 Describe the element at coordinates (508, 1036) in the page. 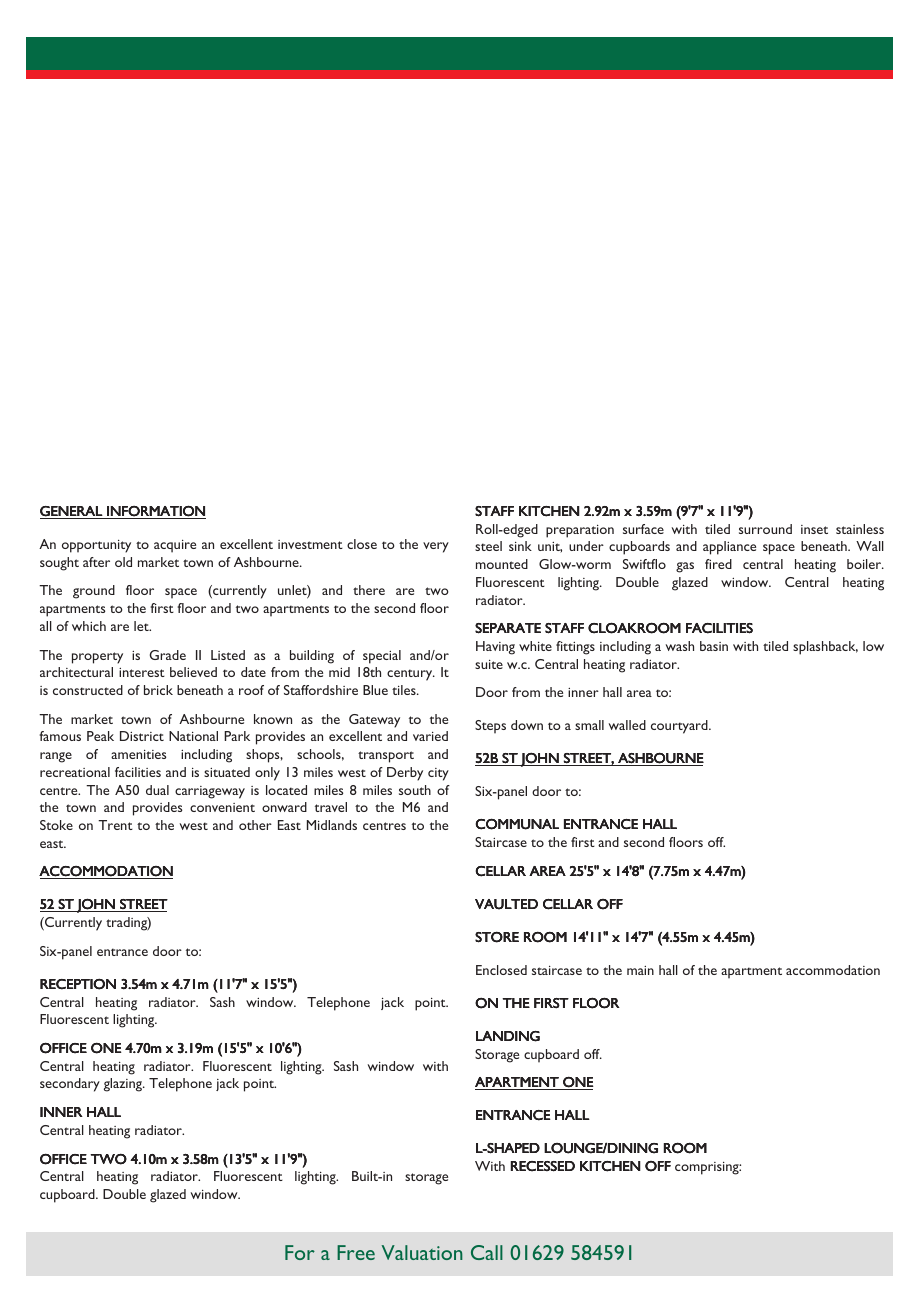

I see `LANDING` at that location.
